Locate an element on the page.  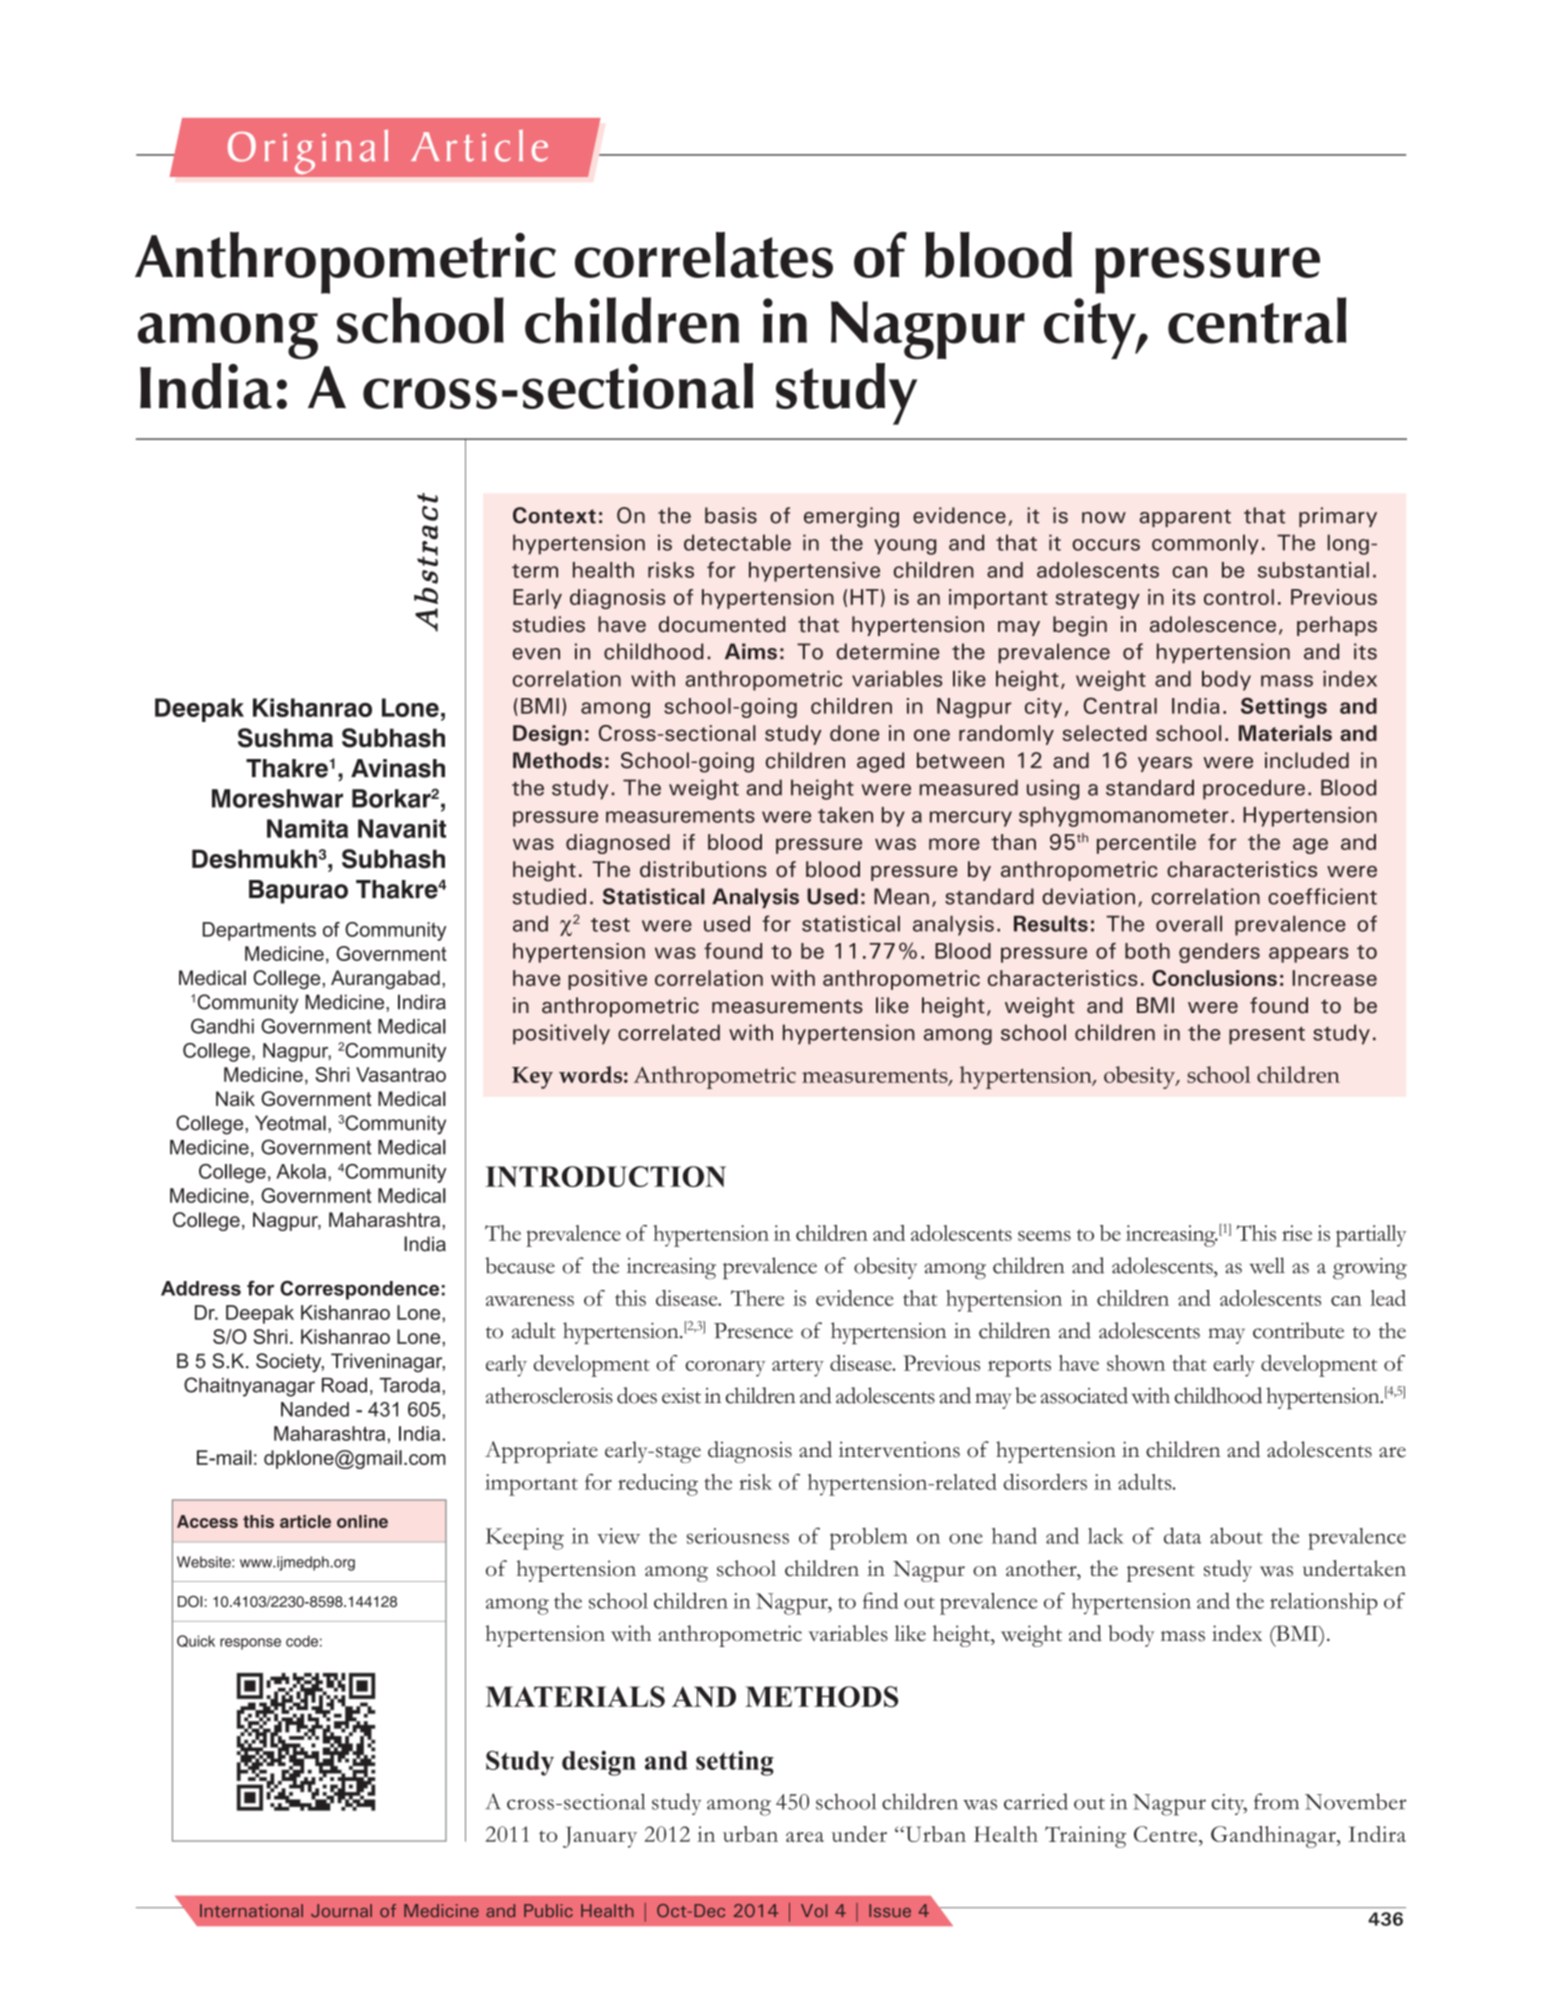
correlates is located at coordinates (704, 255).
